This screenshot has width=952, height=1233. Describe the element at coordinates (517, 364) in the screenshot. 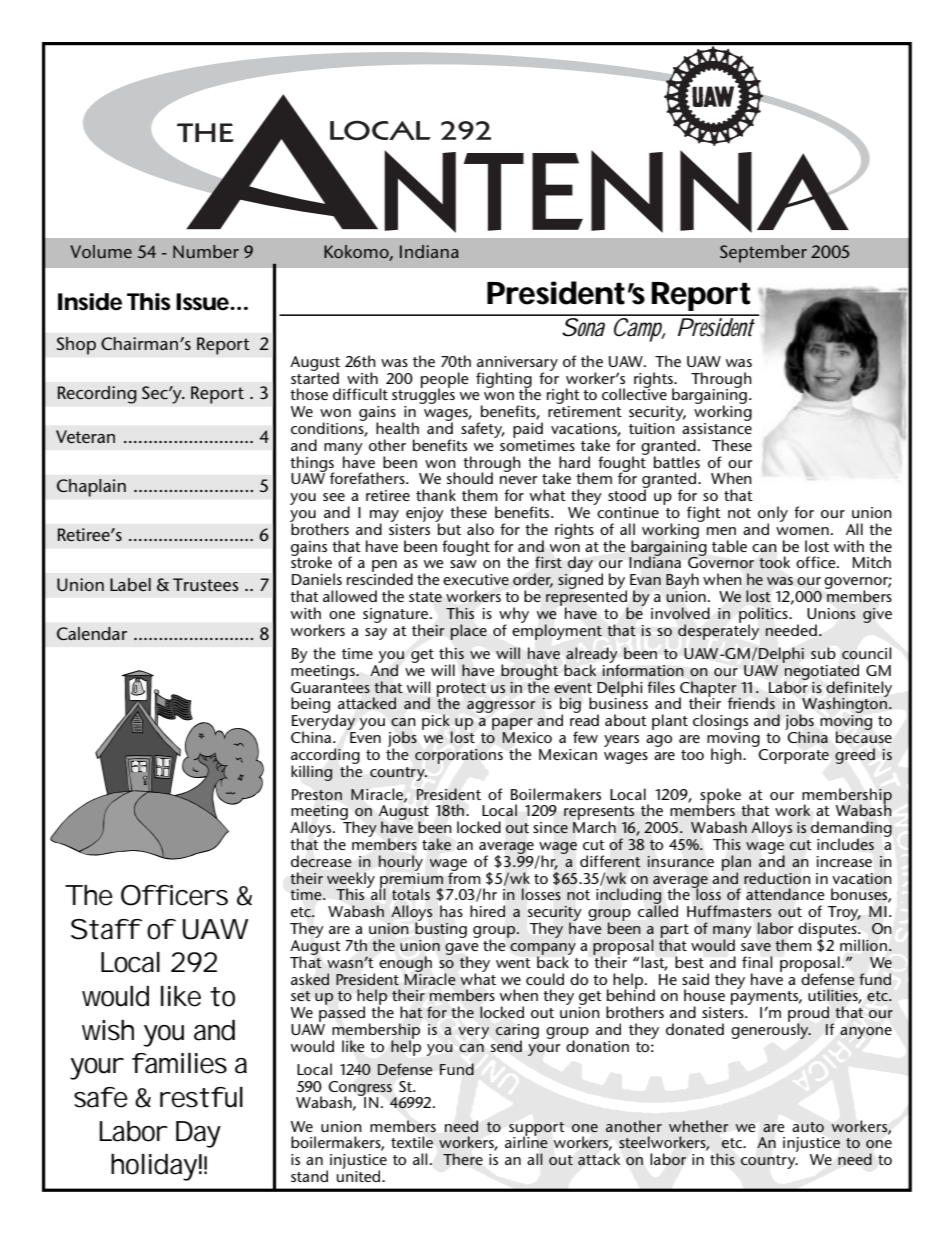

I see `anniversary` at that location.
